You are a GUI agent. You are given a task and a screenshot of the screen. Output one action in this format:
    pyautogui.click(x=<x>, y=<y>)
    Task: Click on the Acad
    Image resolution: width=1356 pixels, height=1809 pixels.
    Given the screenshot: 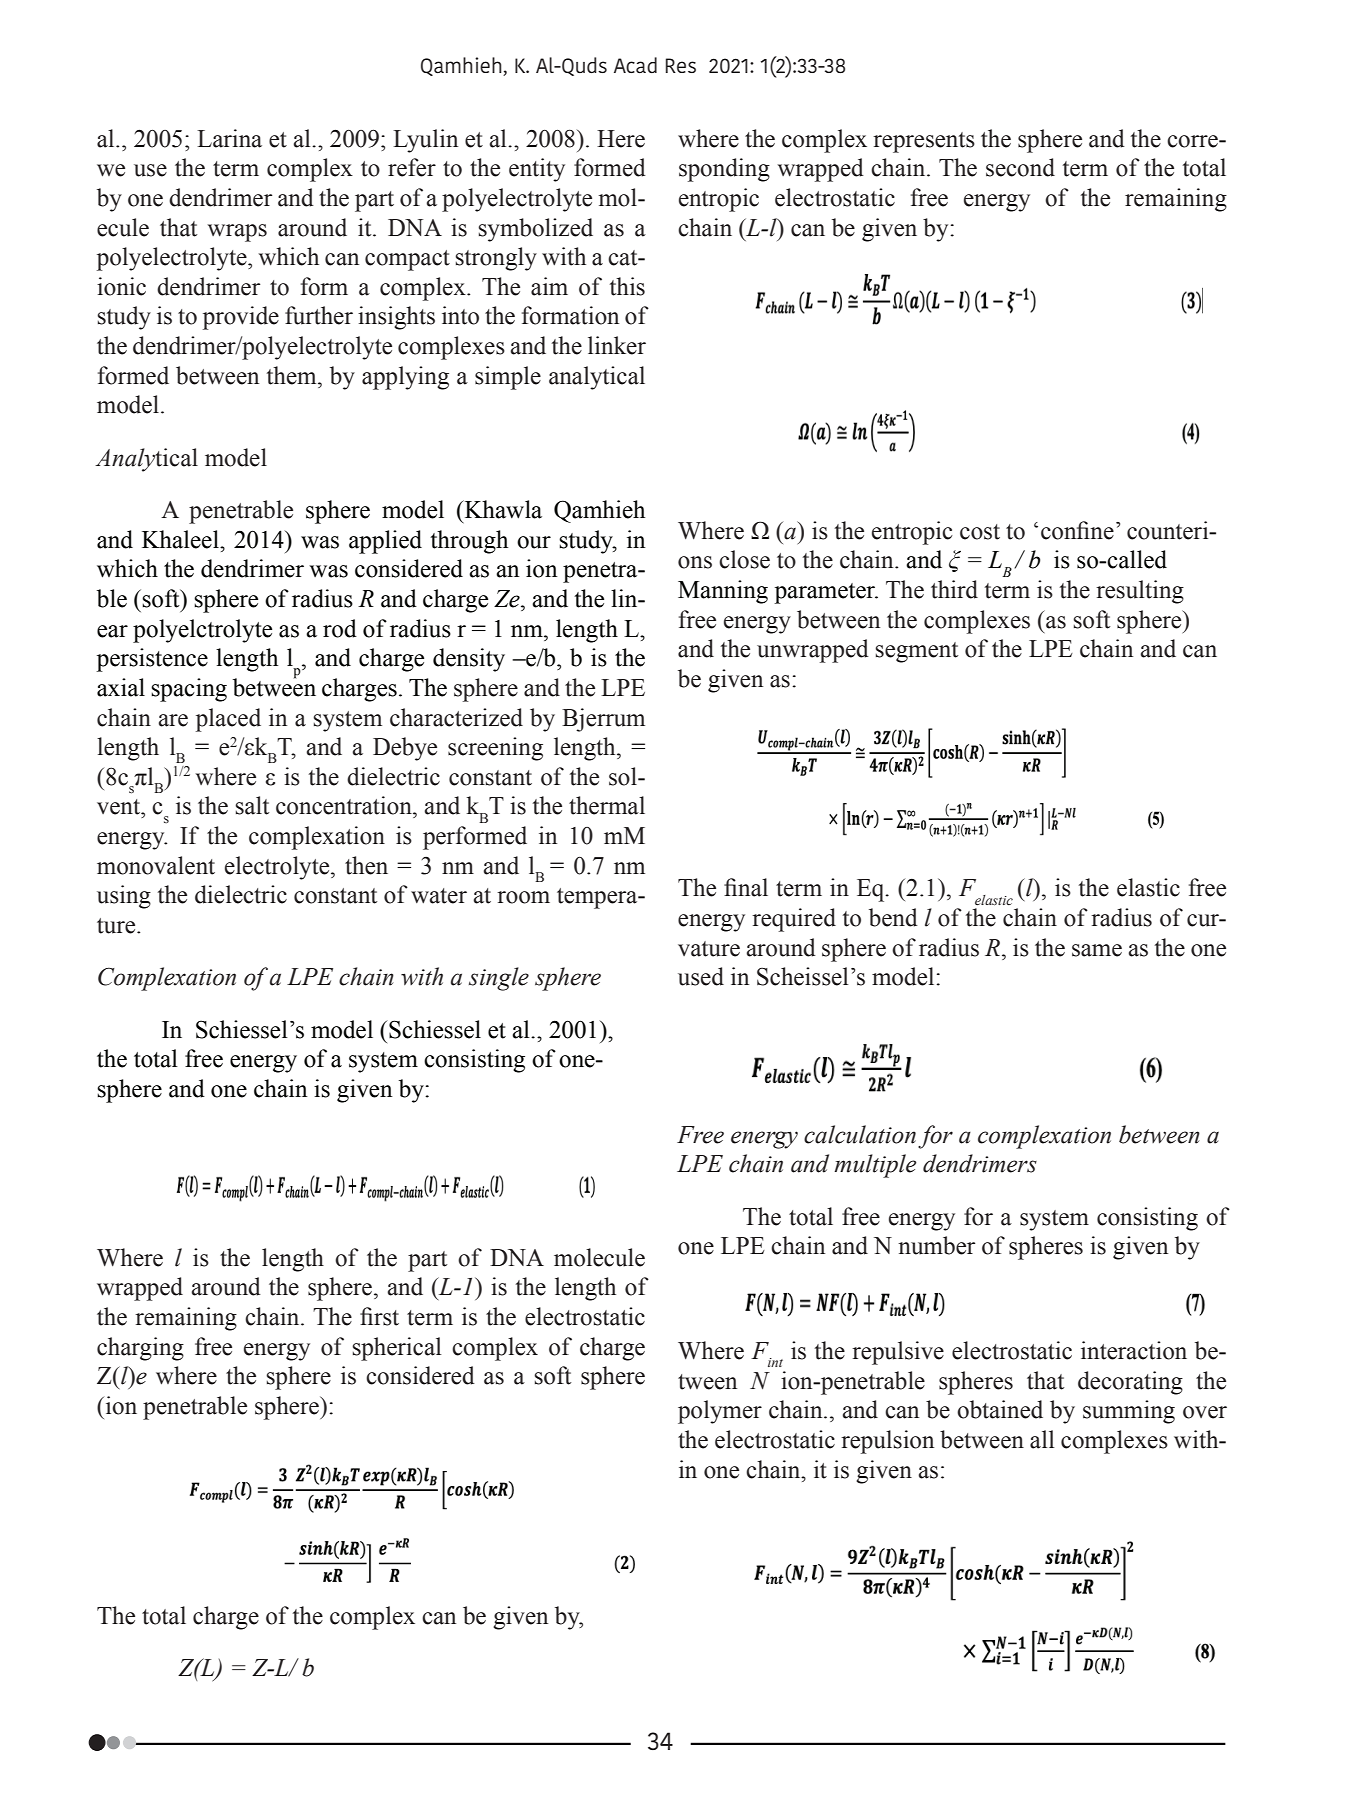 What is the action you would take?
    pyautogui.click(x=635, y=65)
